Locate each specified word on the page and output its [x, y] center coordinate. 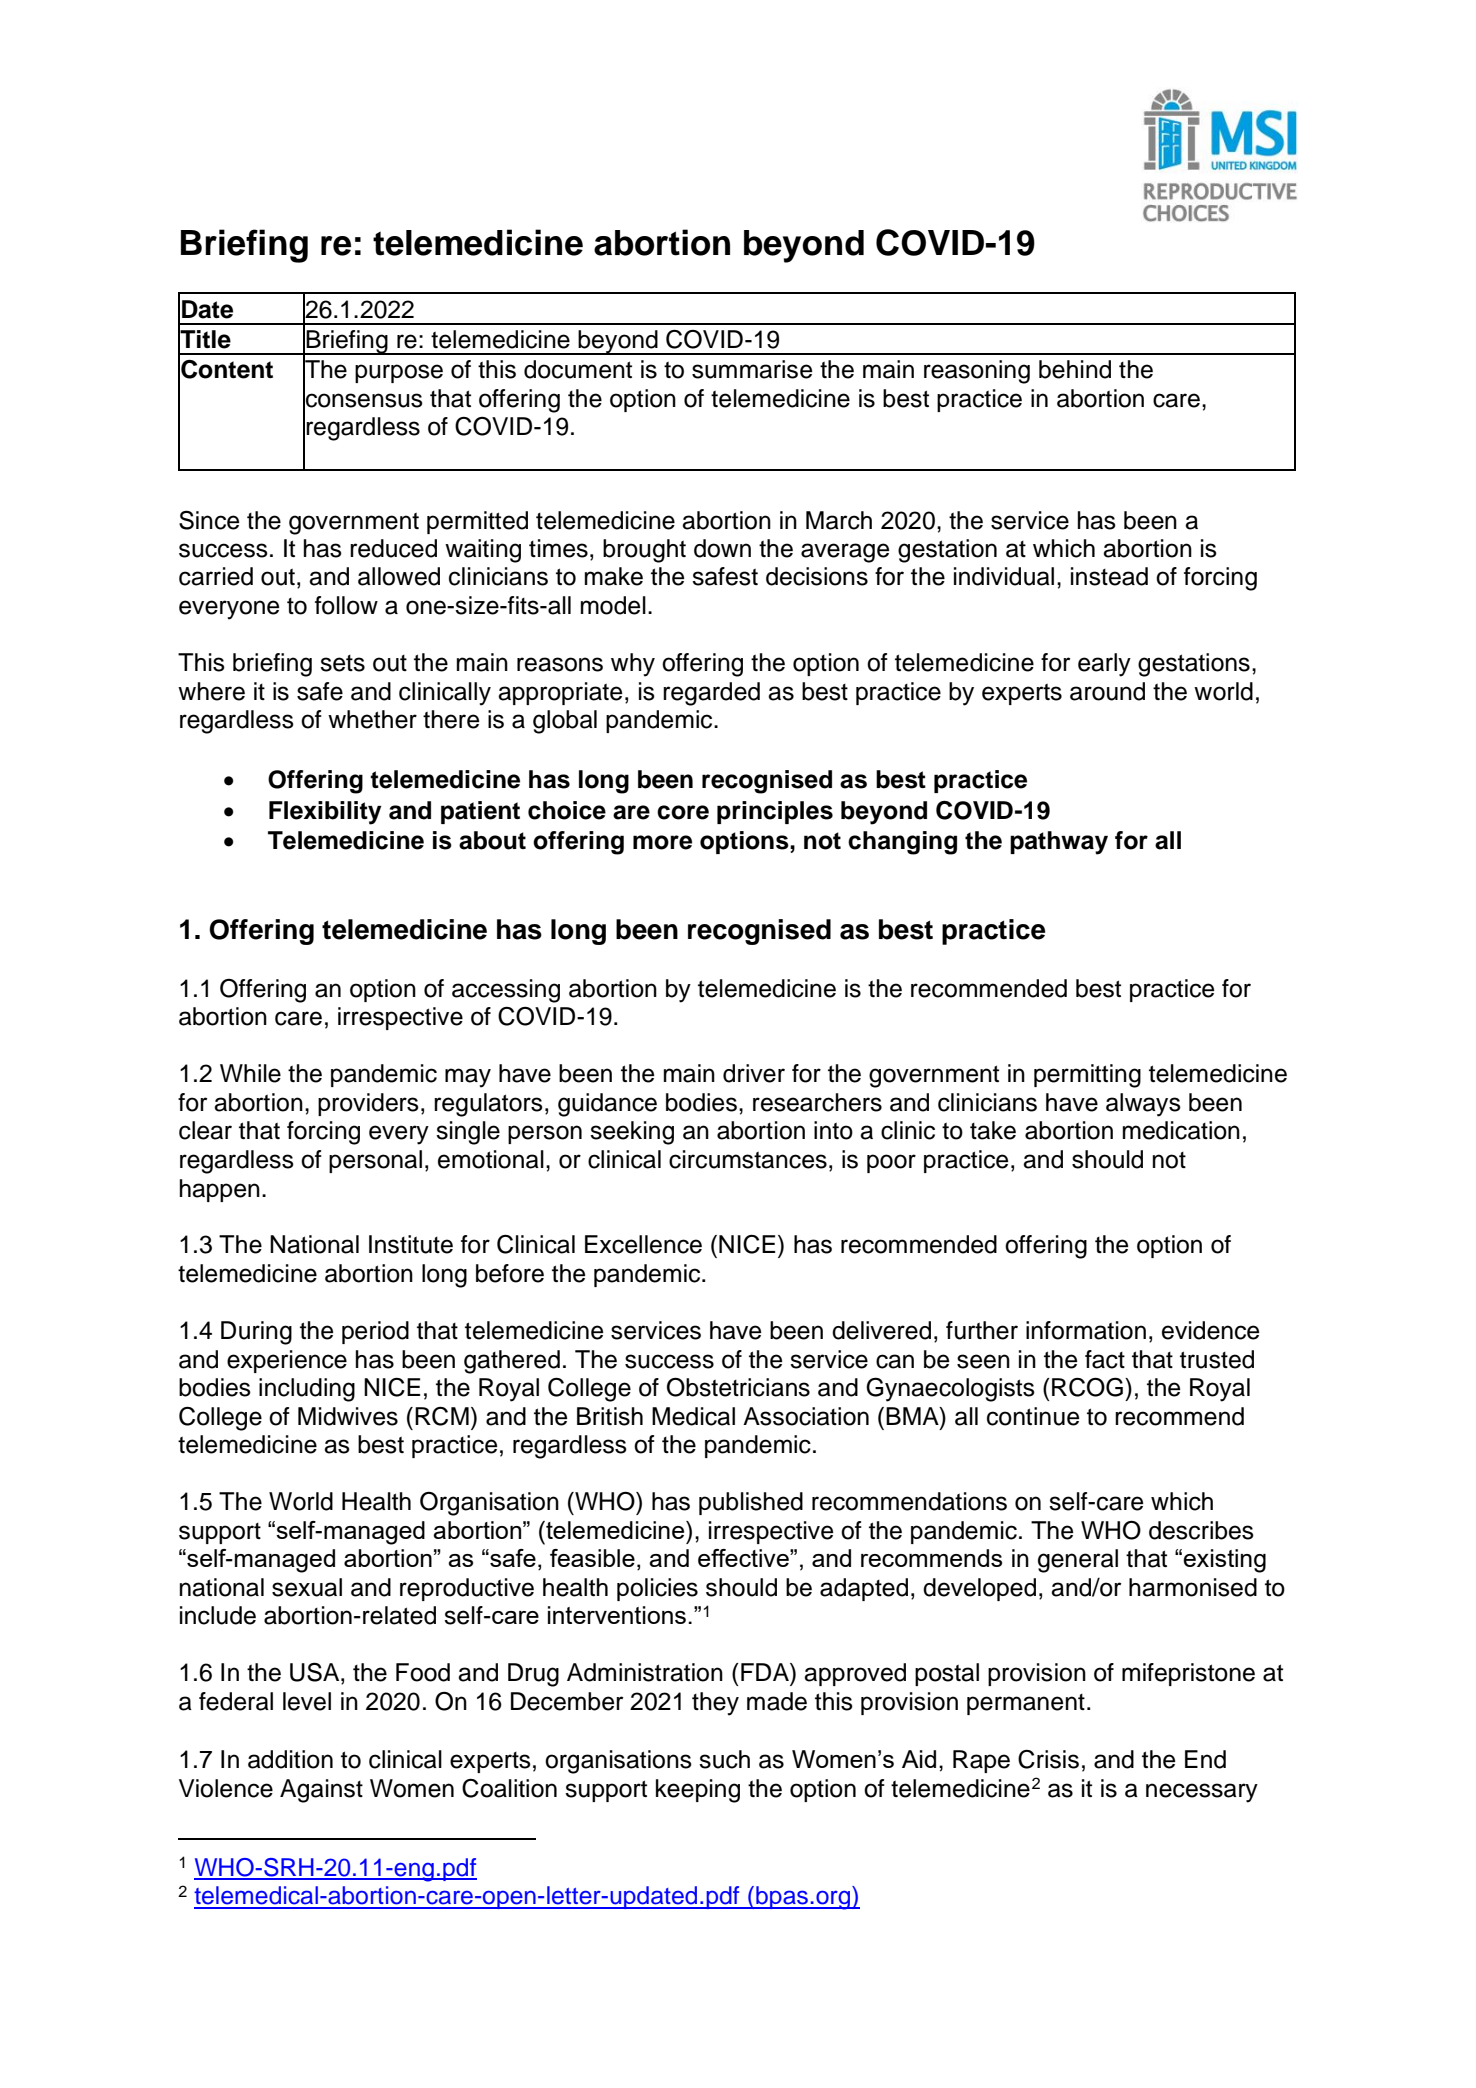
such [724, 1759]
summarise [752, 369]
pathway [1059, 843]
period [375, 1332]
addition [290, 1759]
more [662, 842]
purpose [399, 373]
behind [1075, 369]
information [1086, 1330]
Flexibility [325, 813]
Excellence [643, 1244]
